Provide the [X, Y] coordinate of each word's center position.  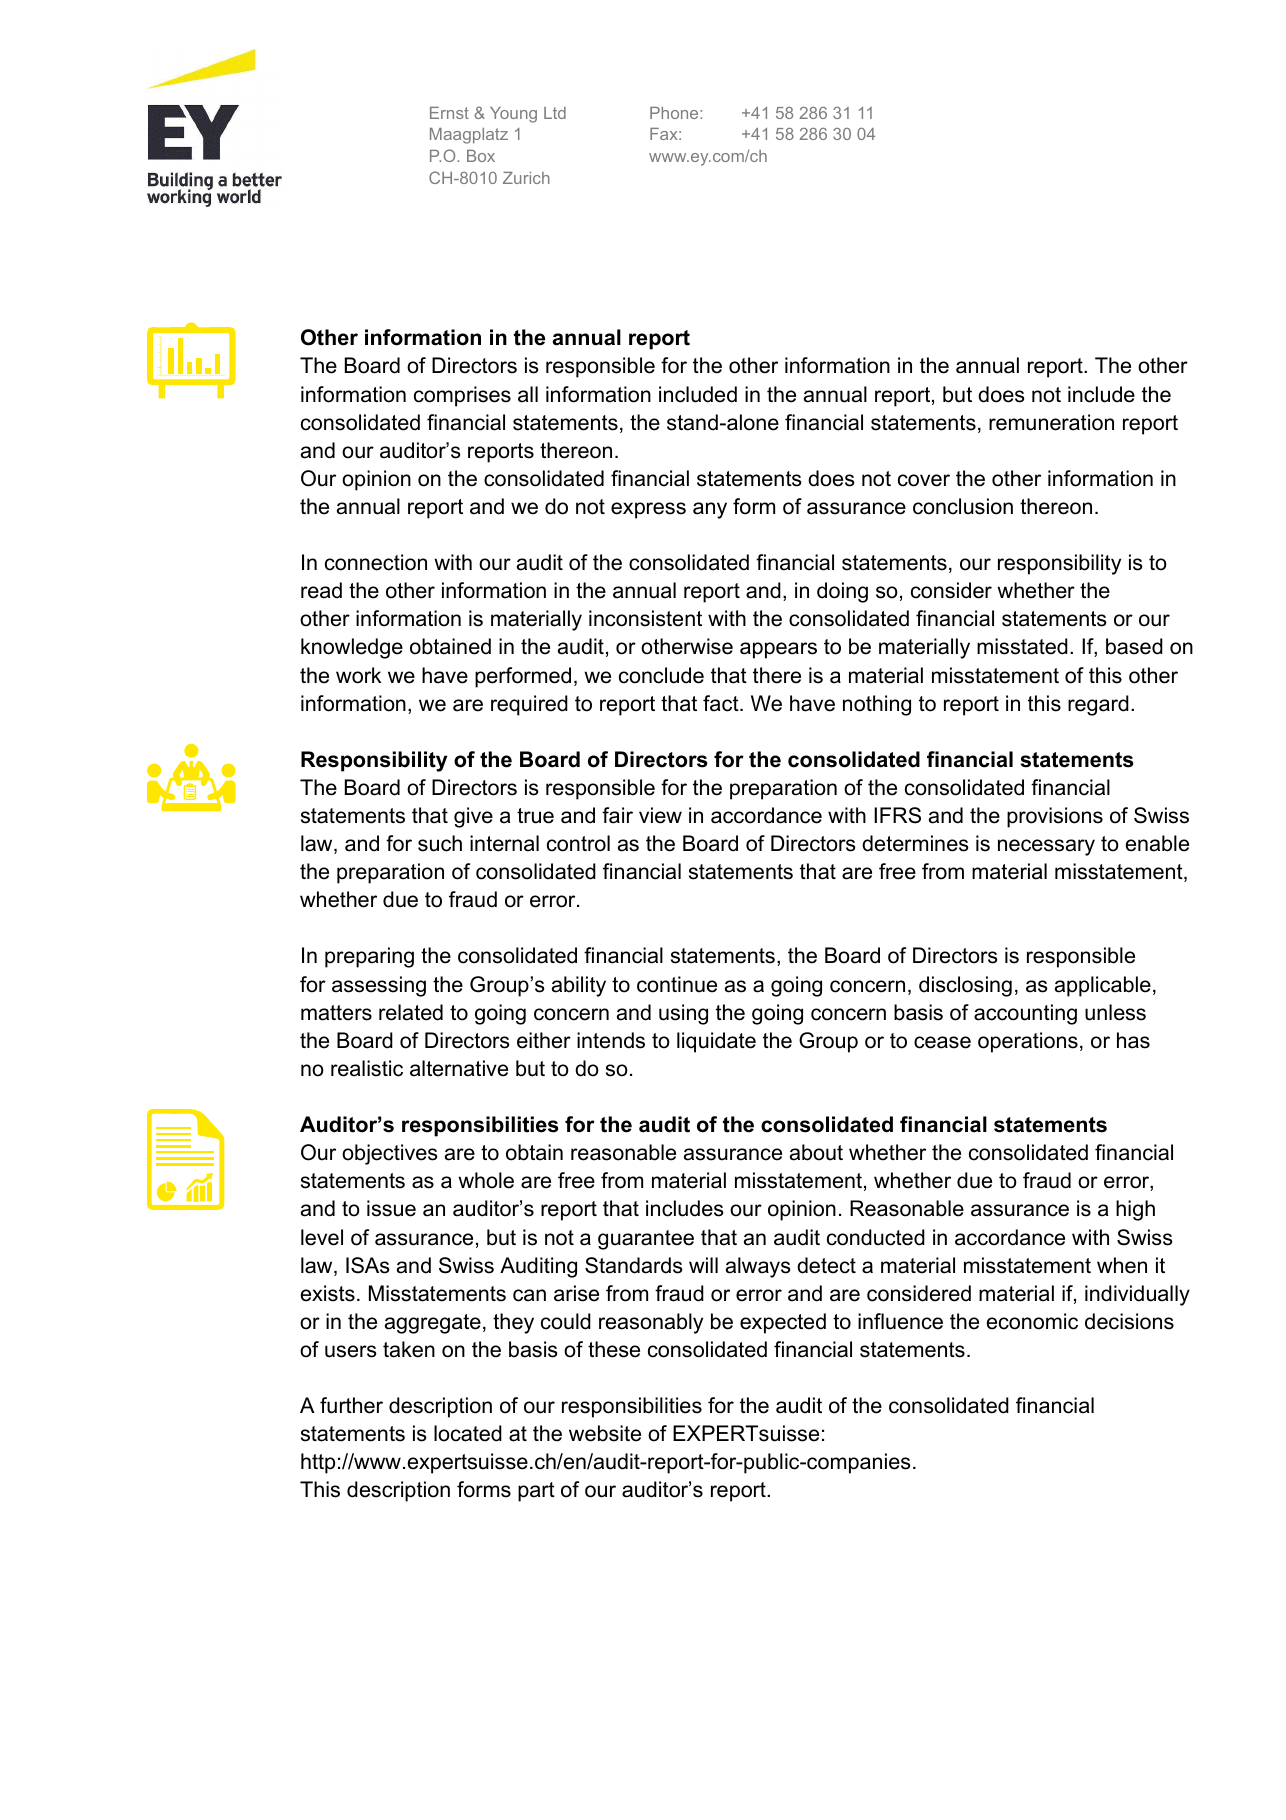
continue [677, 984]
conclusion [963, 506]
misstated [1022, 646]
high [1135, 1210]
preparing [369, 957]
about [816, 1152]
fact [722, 703]
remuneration [1051, 422]
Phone [675, 113]
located [468, 1433]
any [710, 510]
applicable [1103, 986]
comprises [462, 396]
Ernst [449, 113]
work [358, 675]
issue [391, 1208]
